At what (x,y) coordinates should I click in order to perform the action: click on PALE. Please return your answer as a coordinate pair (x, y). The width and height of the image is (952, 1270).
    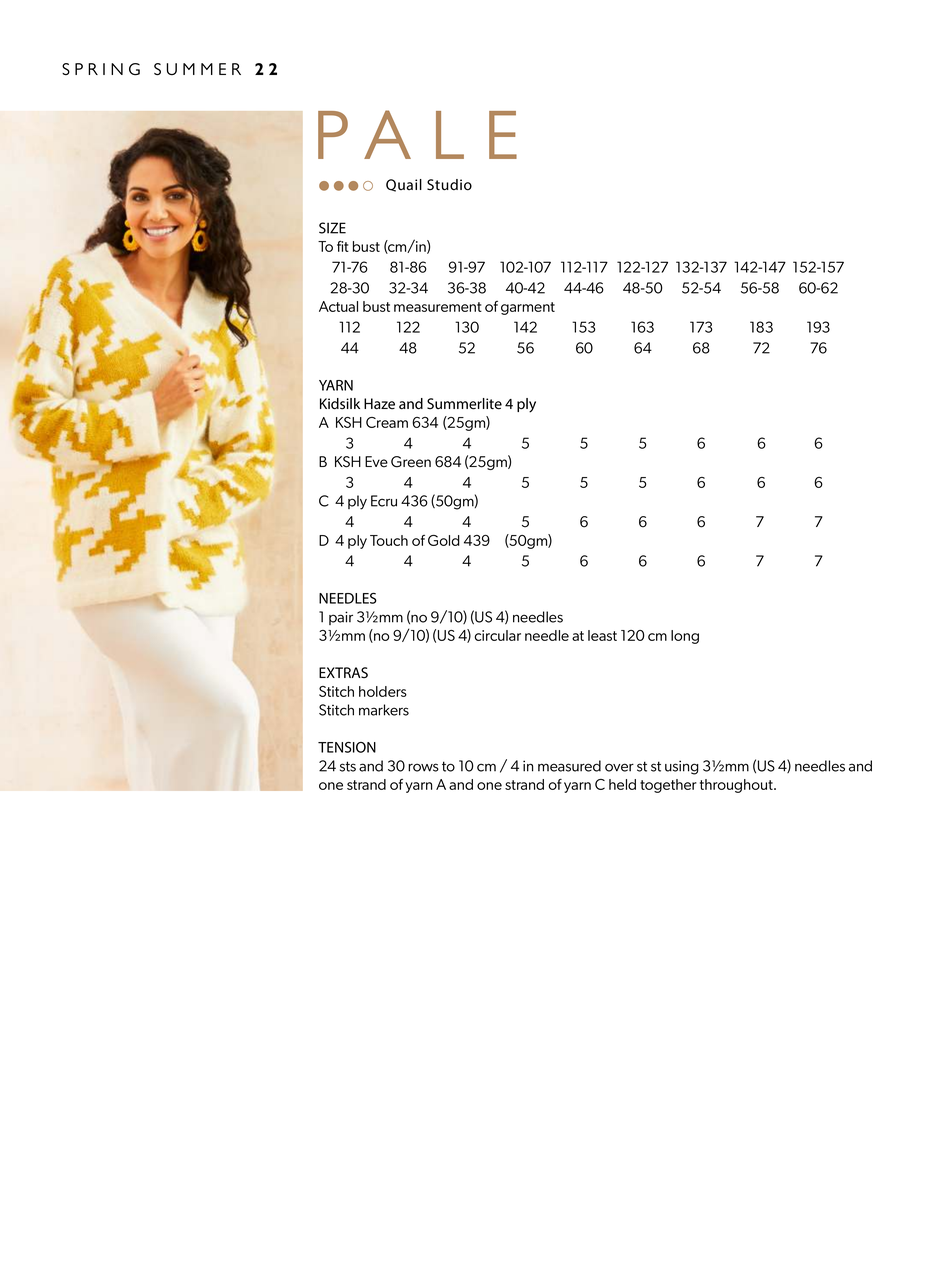
    Looking at the image, I should click on (417, 134).
